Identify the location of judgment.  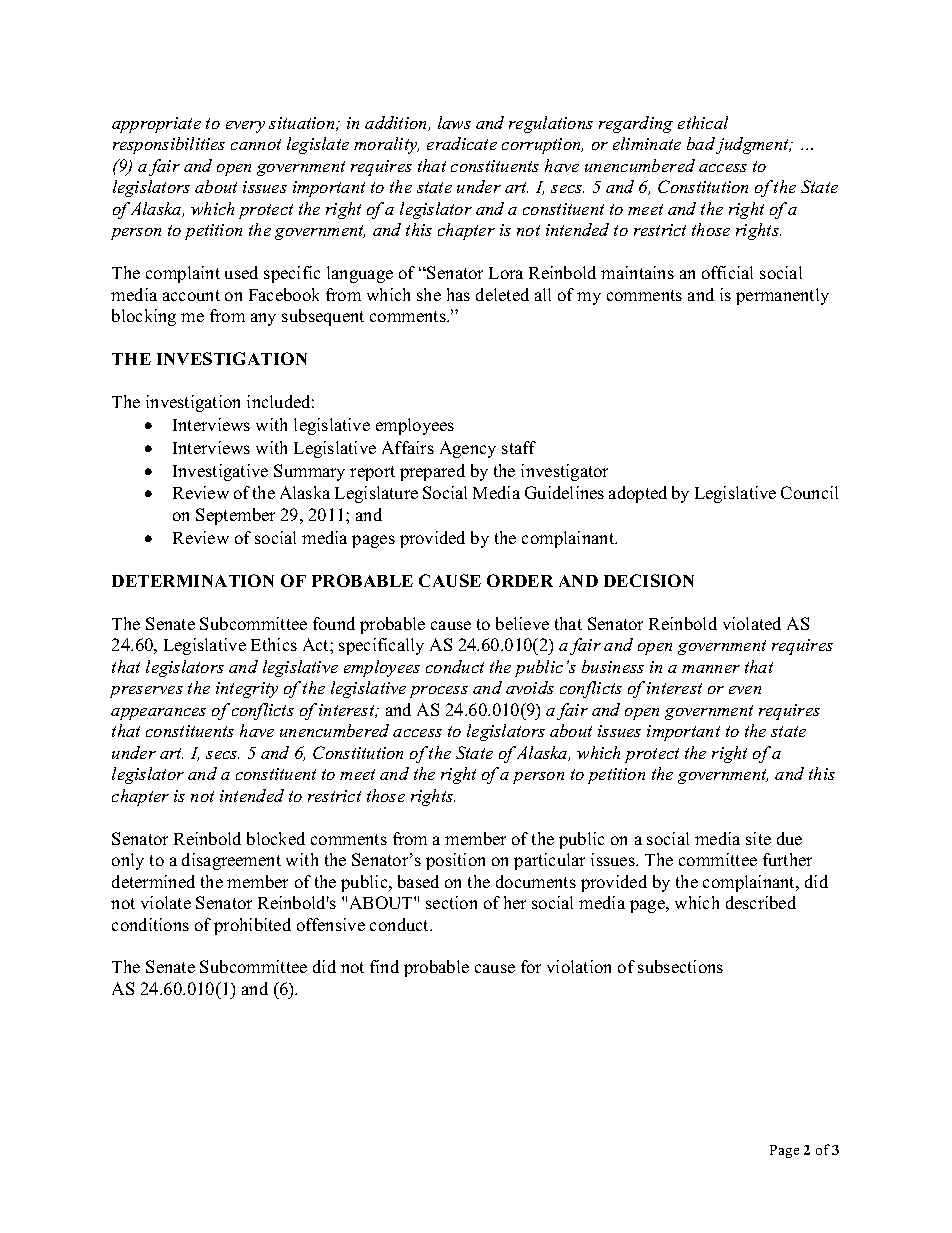
(753, 145).
